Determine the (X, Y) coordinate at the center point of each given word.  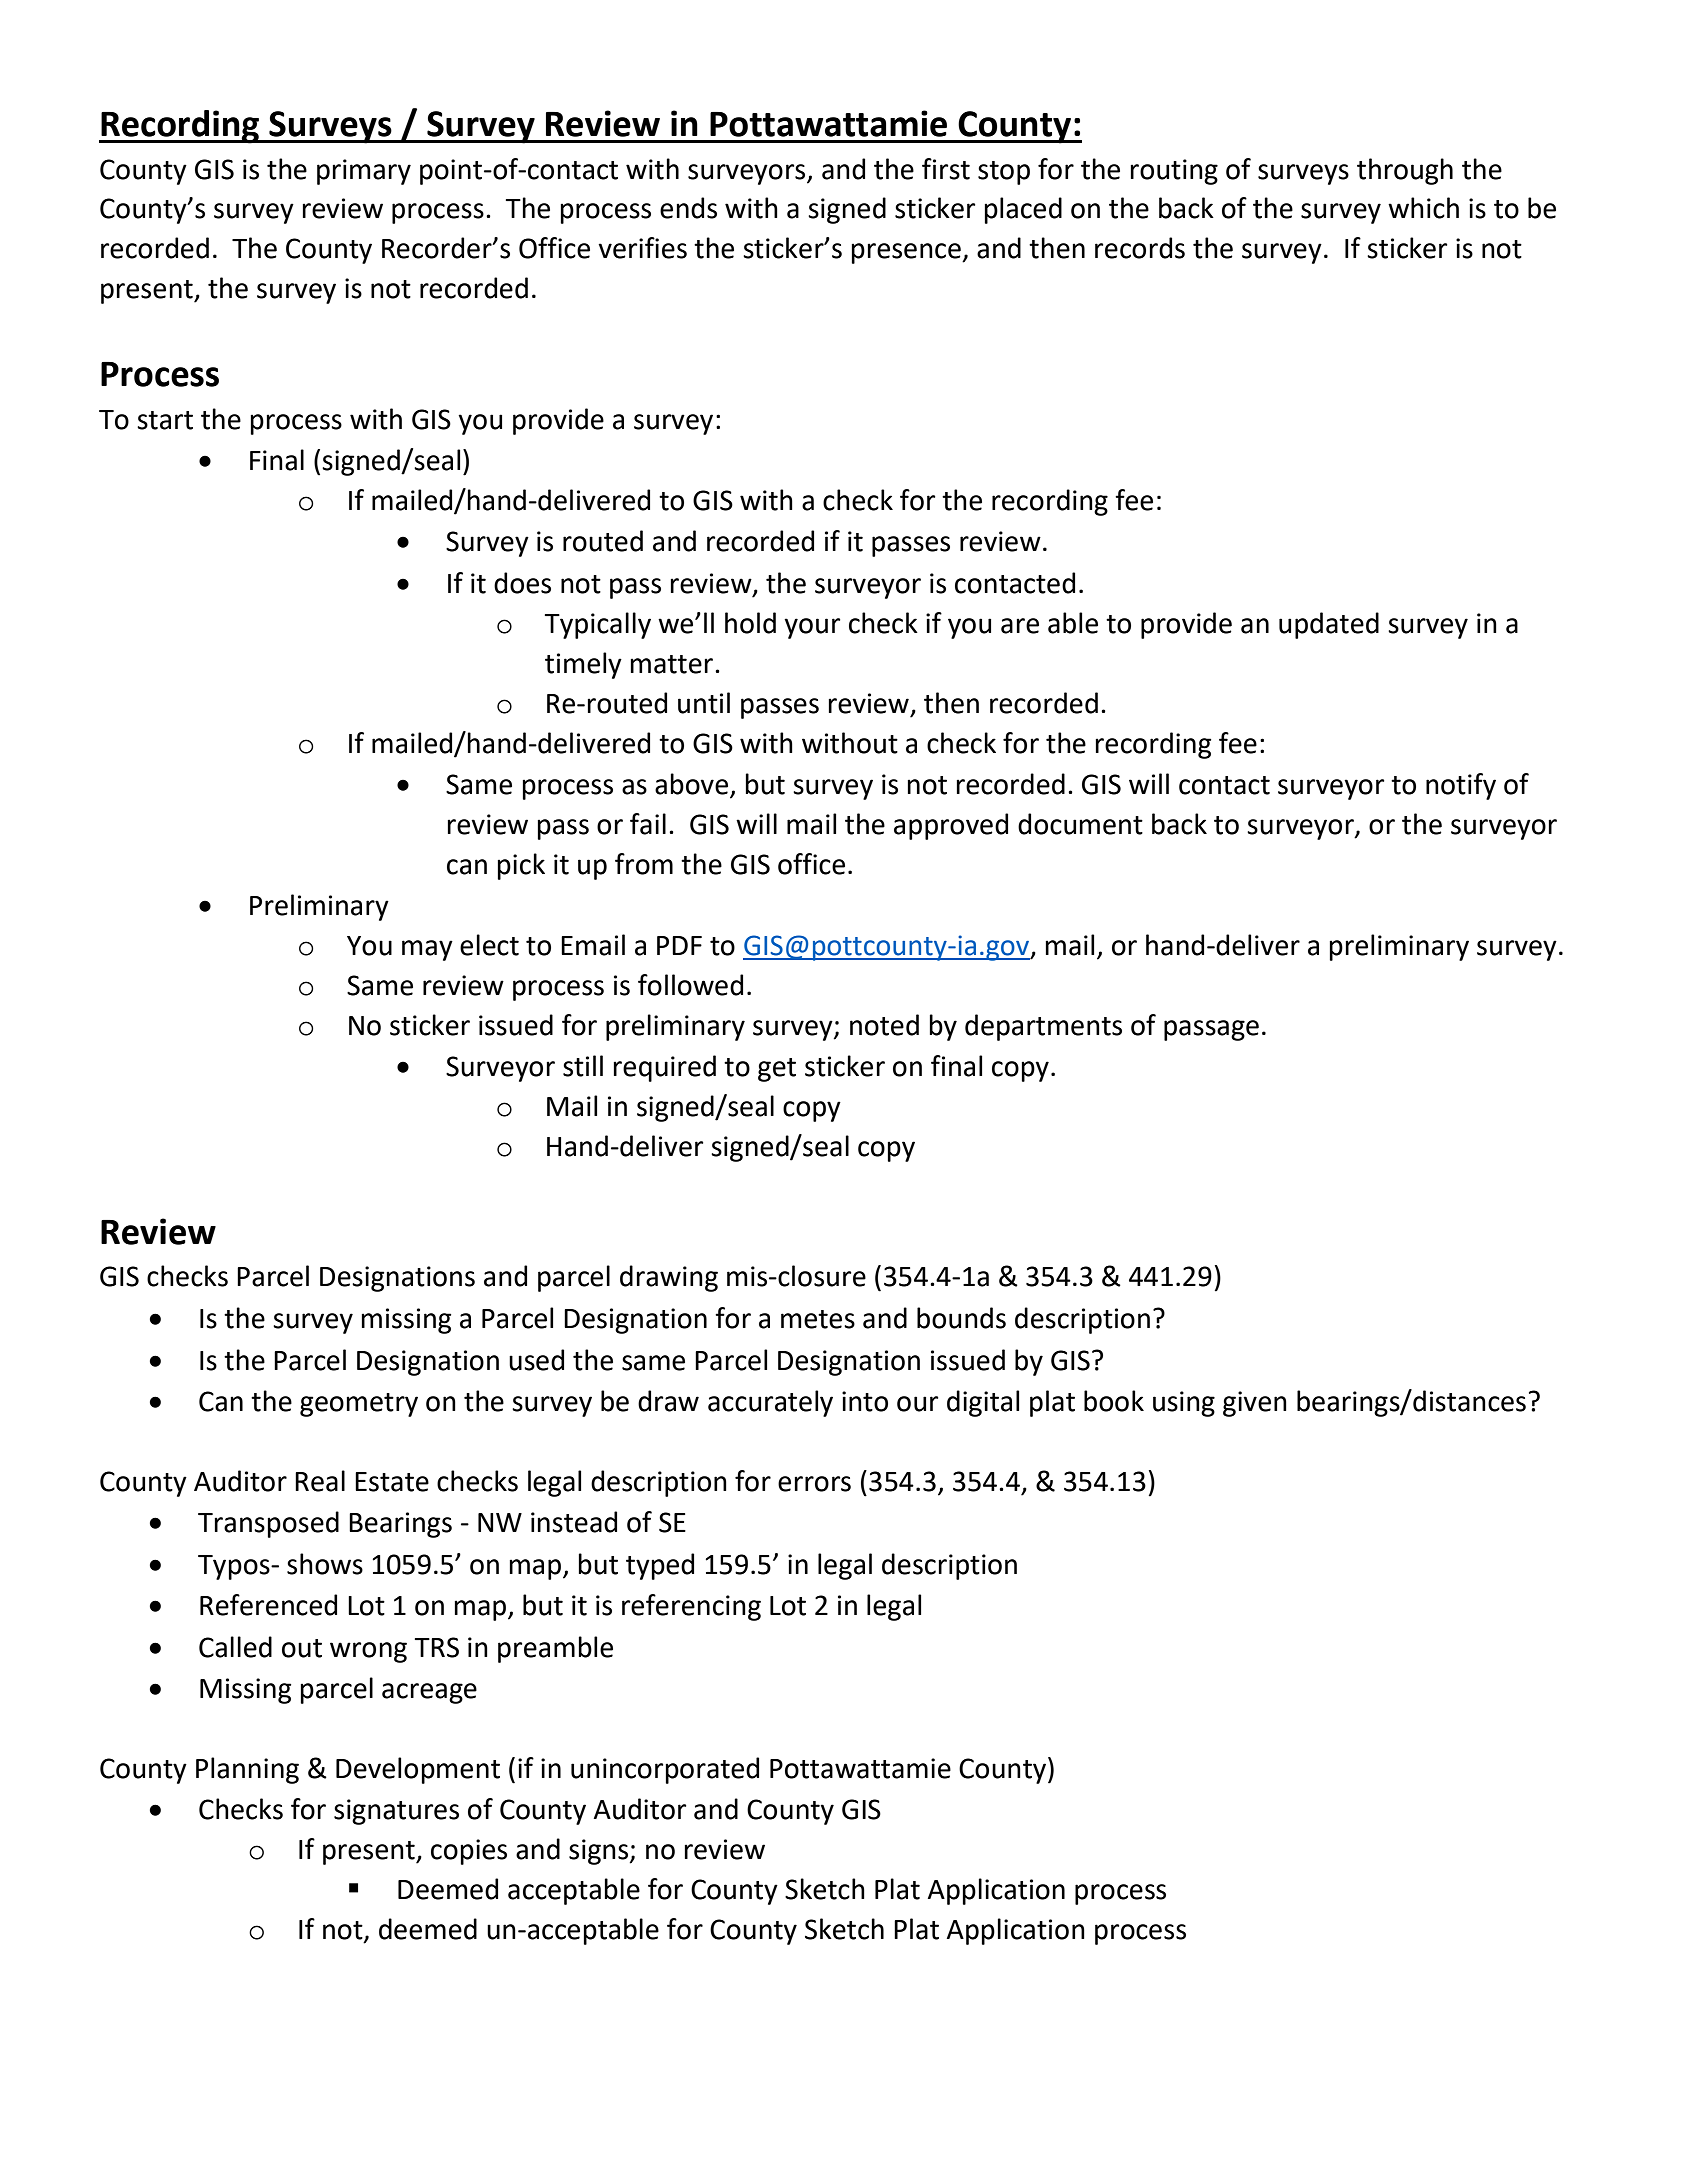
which (1423, 208)
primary (364, 172)
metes (818, 1319)
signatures (396, 1812)
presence (907, 253)
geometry (359, 1405)
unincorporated (665, 1770)
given (1255, 1404)
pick (521, 866)
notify (1461, 786)
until (704, 703)
